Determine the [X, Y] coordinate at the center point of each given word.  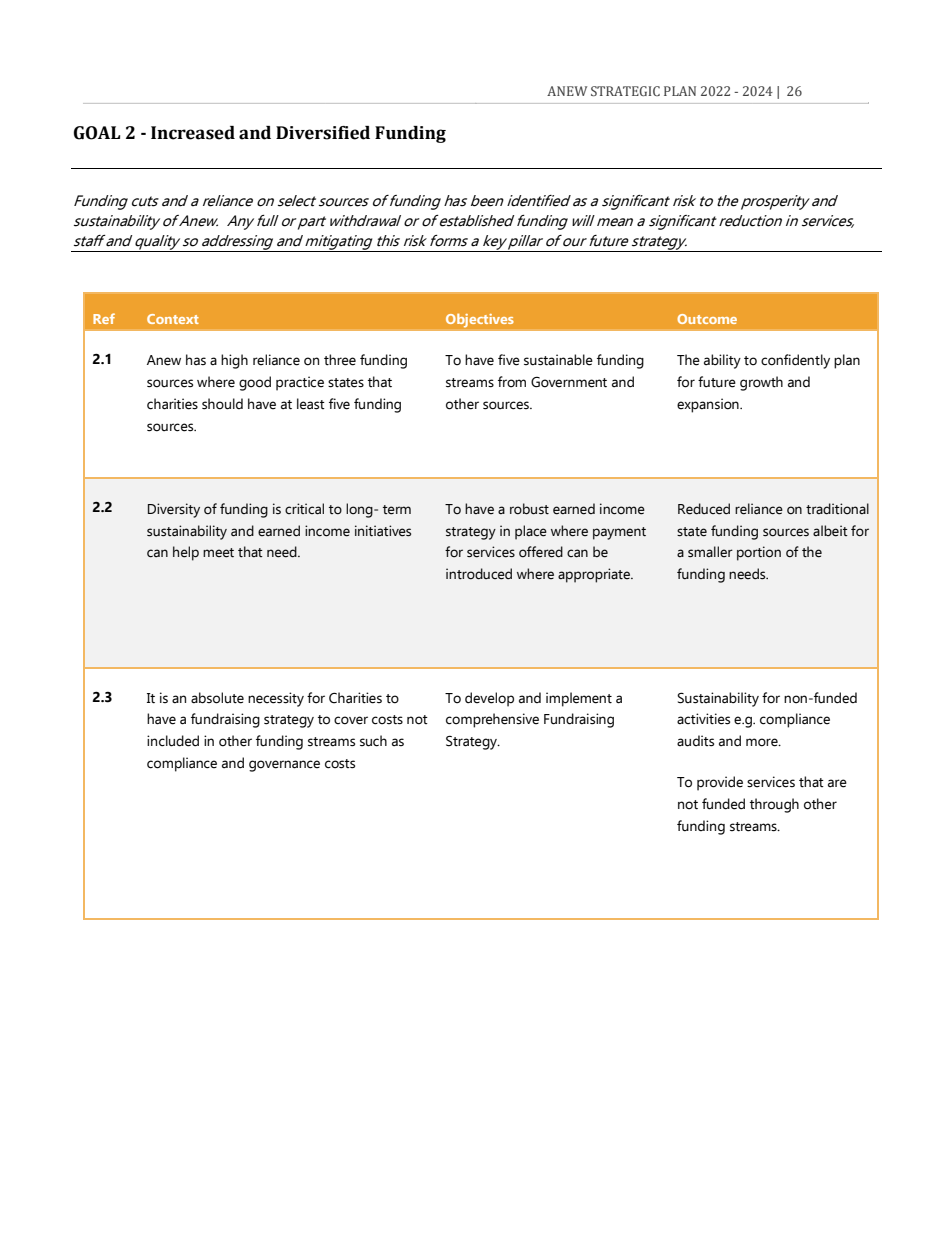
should [222, 404]
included [173, 741]
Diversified [323, 133]
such [373, 741]
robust [529, 509]
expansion [709, 405]
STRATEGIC [625, 91]
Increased [193, 133]
